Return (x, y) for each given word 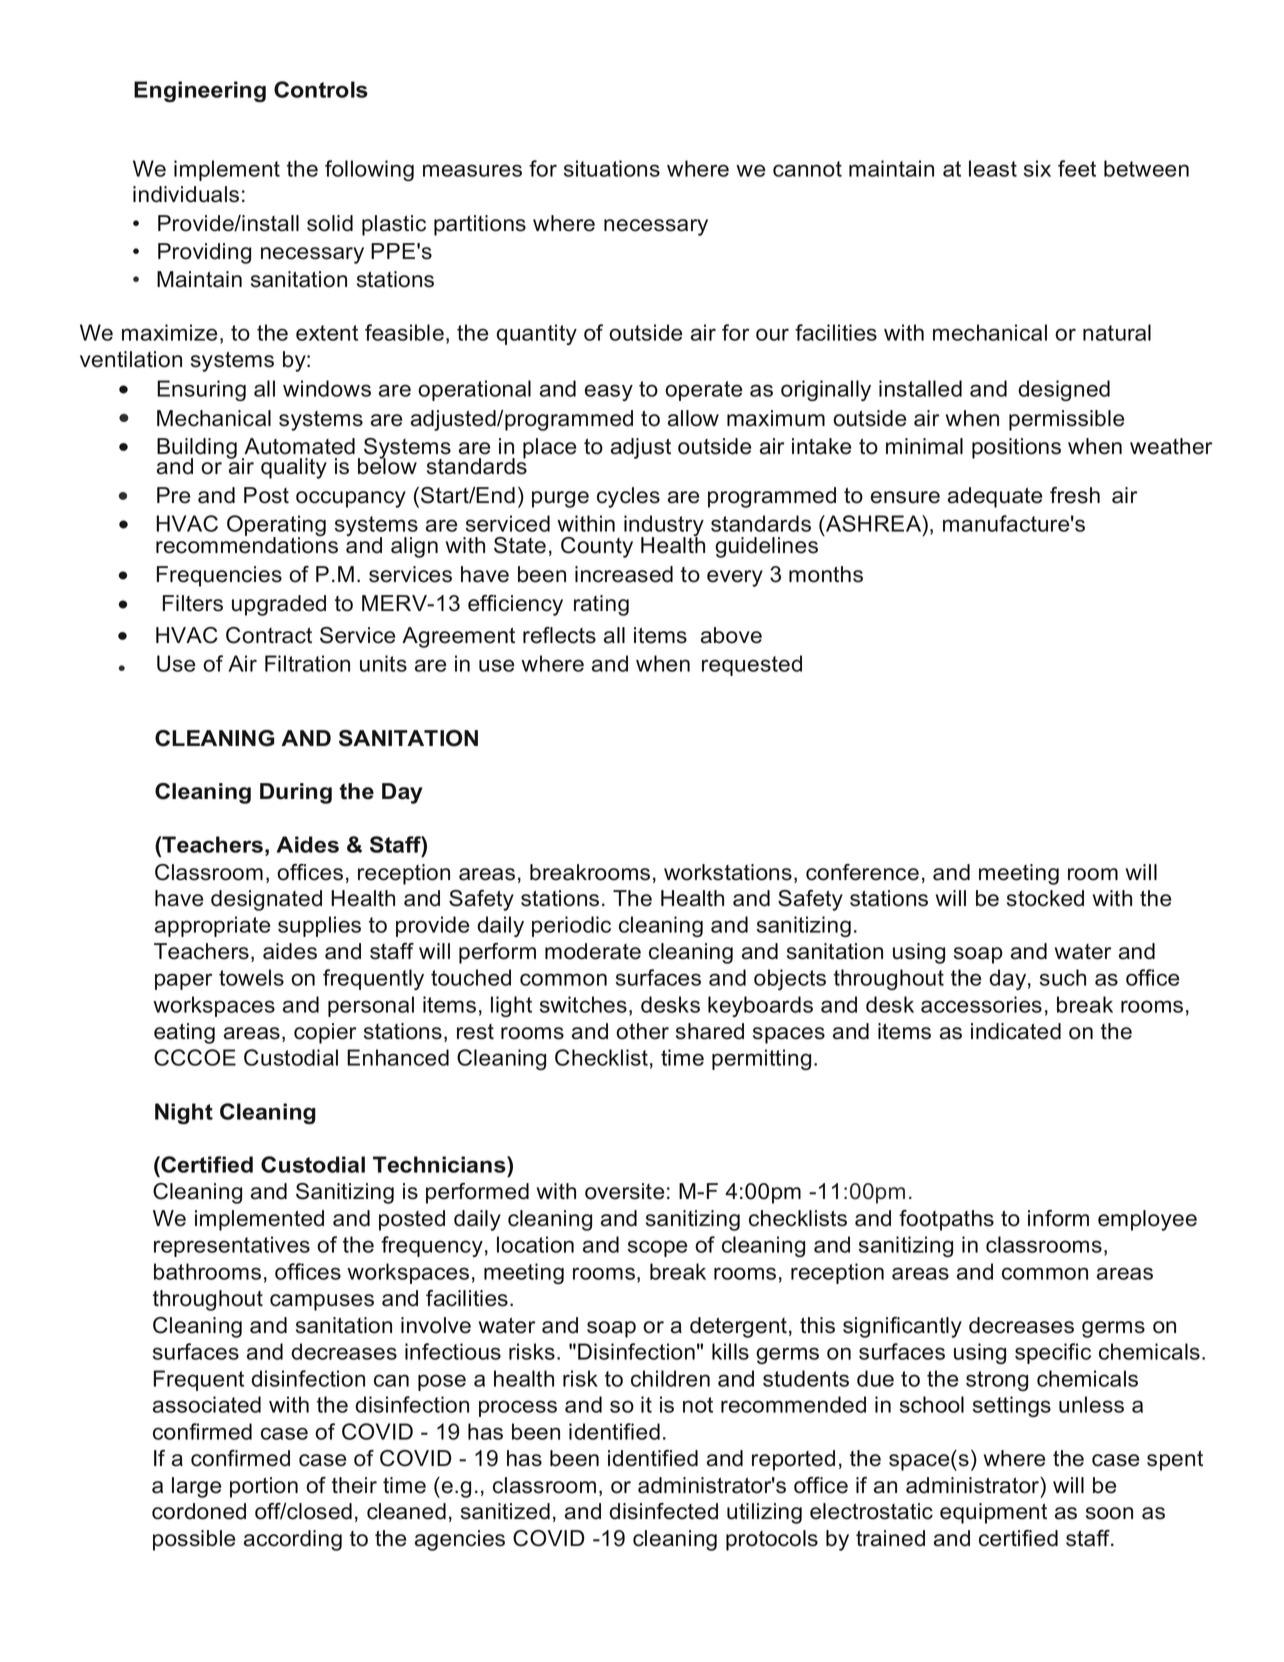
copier (325, 1033)
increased (624, 574)
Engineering (200, 91)
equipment (993, 1513)
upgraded (279, 605)
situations (612, 168)
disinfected (663, 1511)
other (642, 1031)
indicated (1016, 1031)
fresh (1075, 495)
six (1037, 168)
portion (264, 1487)
